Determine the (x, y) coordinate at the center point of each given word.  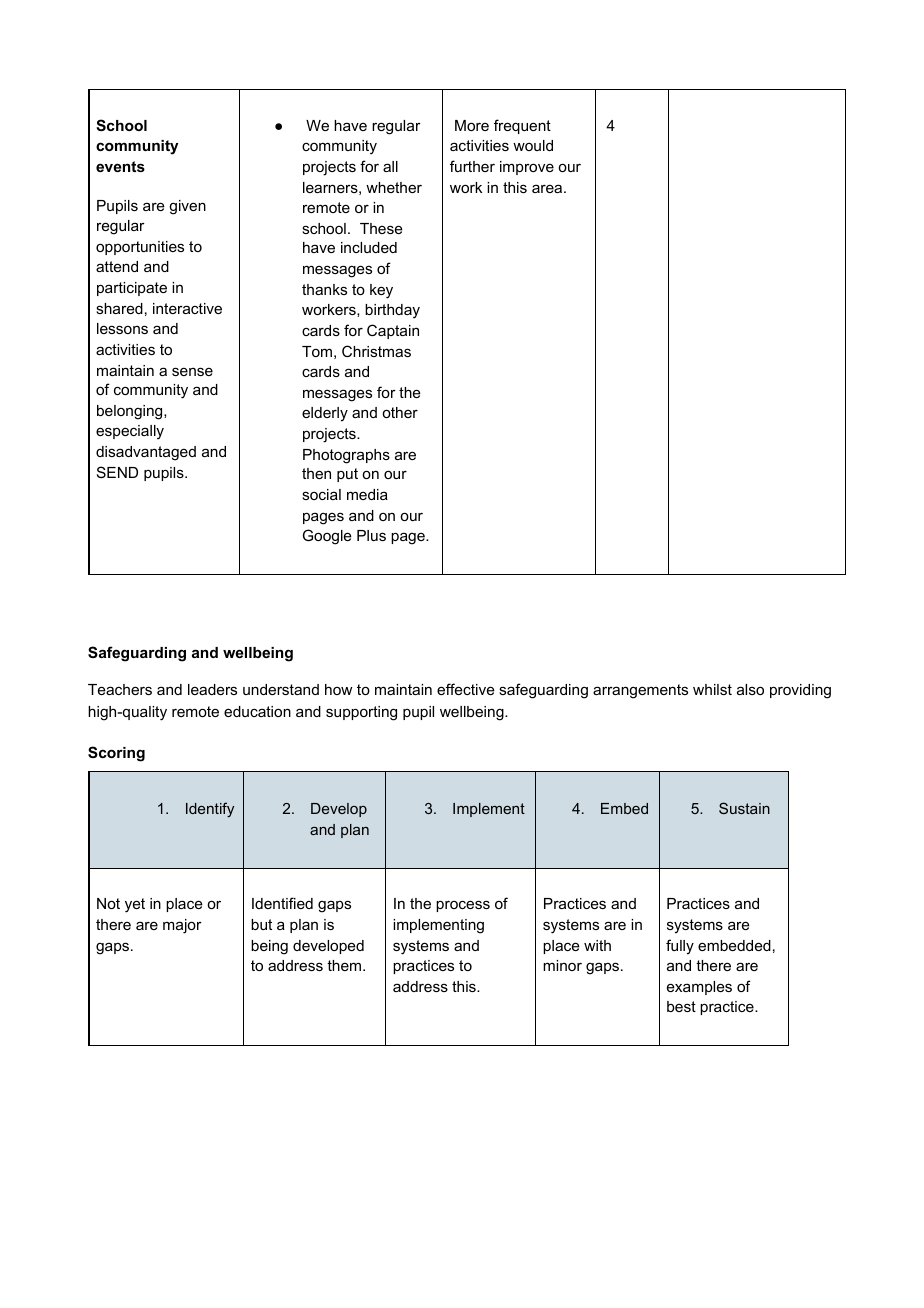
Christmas (376, 351)
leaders (212, 689)
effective (466, 689)
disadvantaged (146, 453)
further (472, 166)
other (400, 412)
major (182, 926)
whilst (712, 689)
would (533, 145)
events (120, 166)
